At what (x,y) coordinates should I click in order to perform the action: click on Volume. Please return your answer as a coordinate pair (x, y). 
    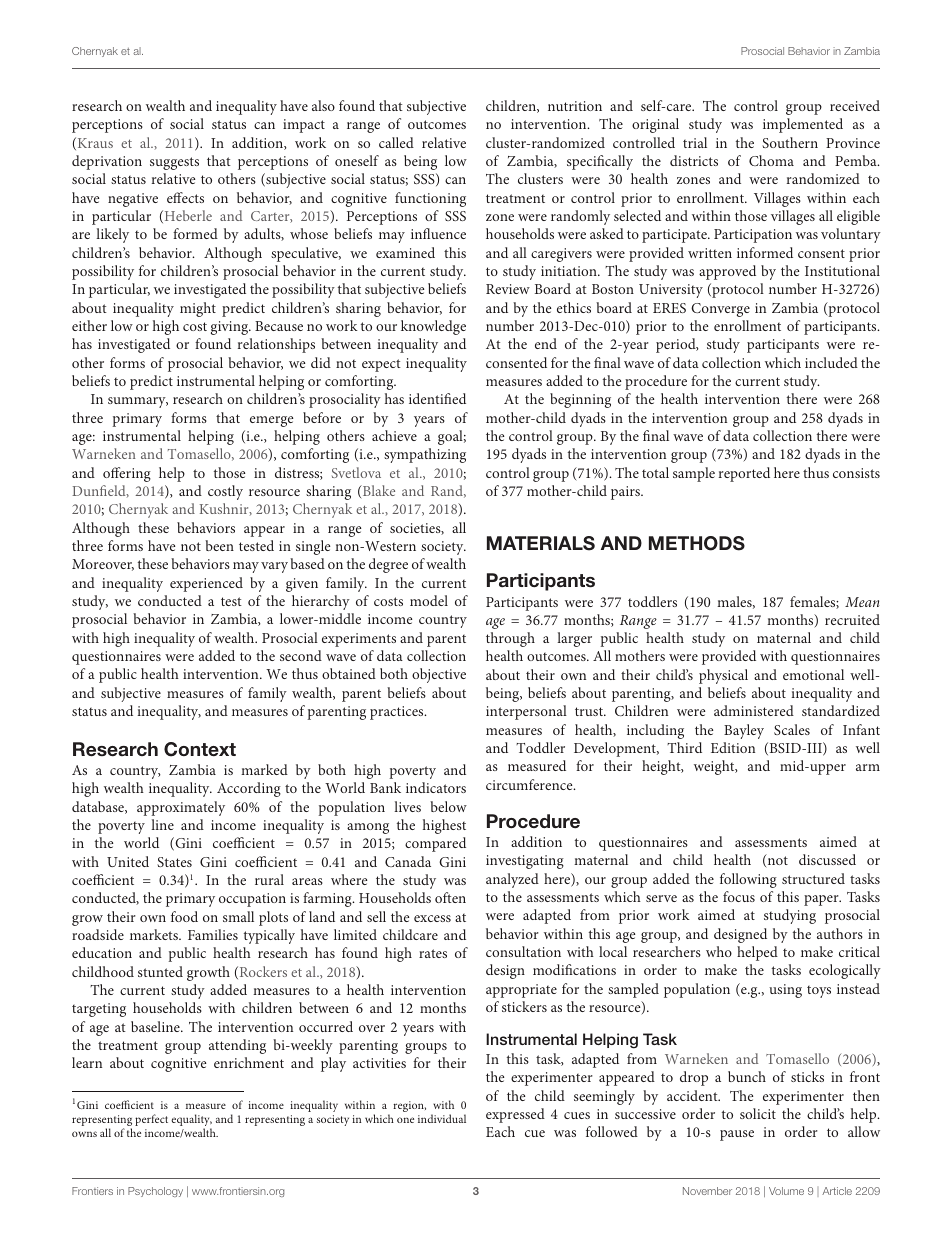
    Looking at the image, I should click on (786, 1191).
